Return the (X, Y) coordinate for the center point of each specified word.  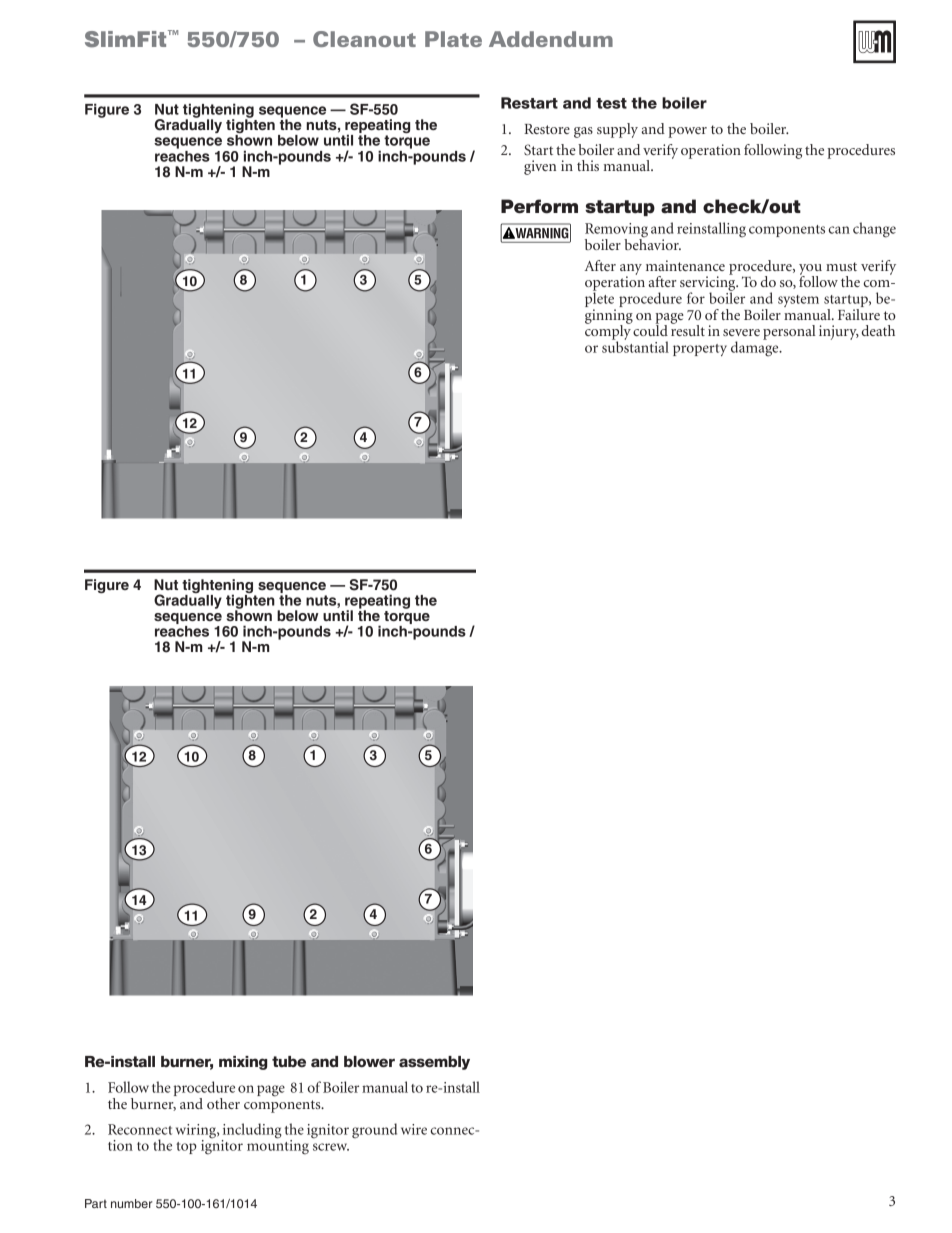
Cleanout (364, 39)
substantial (635, 346)
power (687, 132)
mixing (243, 1063)
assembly (434, 1063)
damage (756, 348)
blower (369, 1062)
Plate (453, 39)
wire (414, 1129)
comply (608, 332)
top (186, 1148)
